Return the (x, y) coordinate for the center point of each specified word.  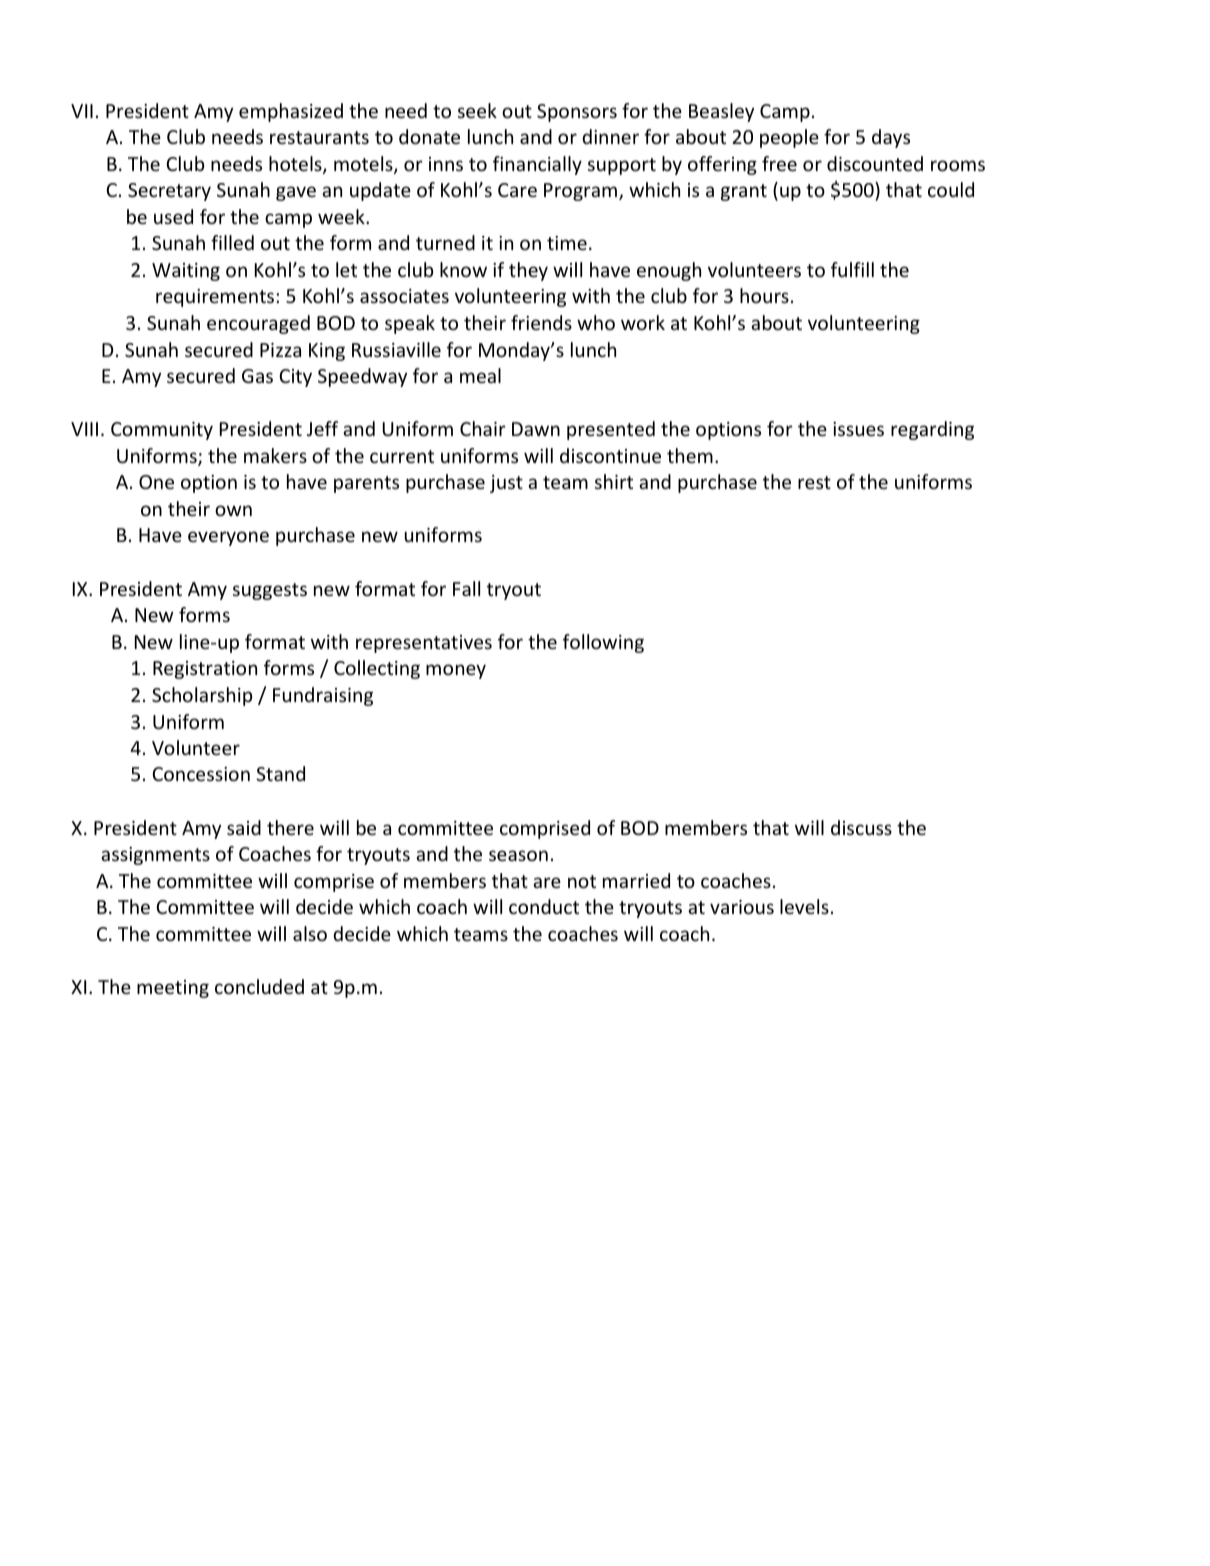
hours (764, 295)
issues (858, 429)
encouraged (258, 324)
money (456, 671)
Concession (201, 774)
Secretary (169, 192)
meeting (173, 989)
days (891, 138)
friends (541, 322)
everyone (228, 538)
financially (537, 165)
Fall (466, 588)
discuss (861, 827)
